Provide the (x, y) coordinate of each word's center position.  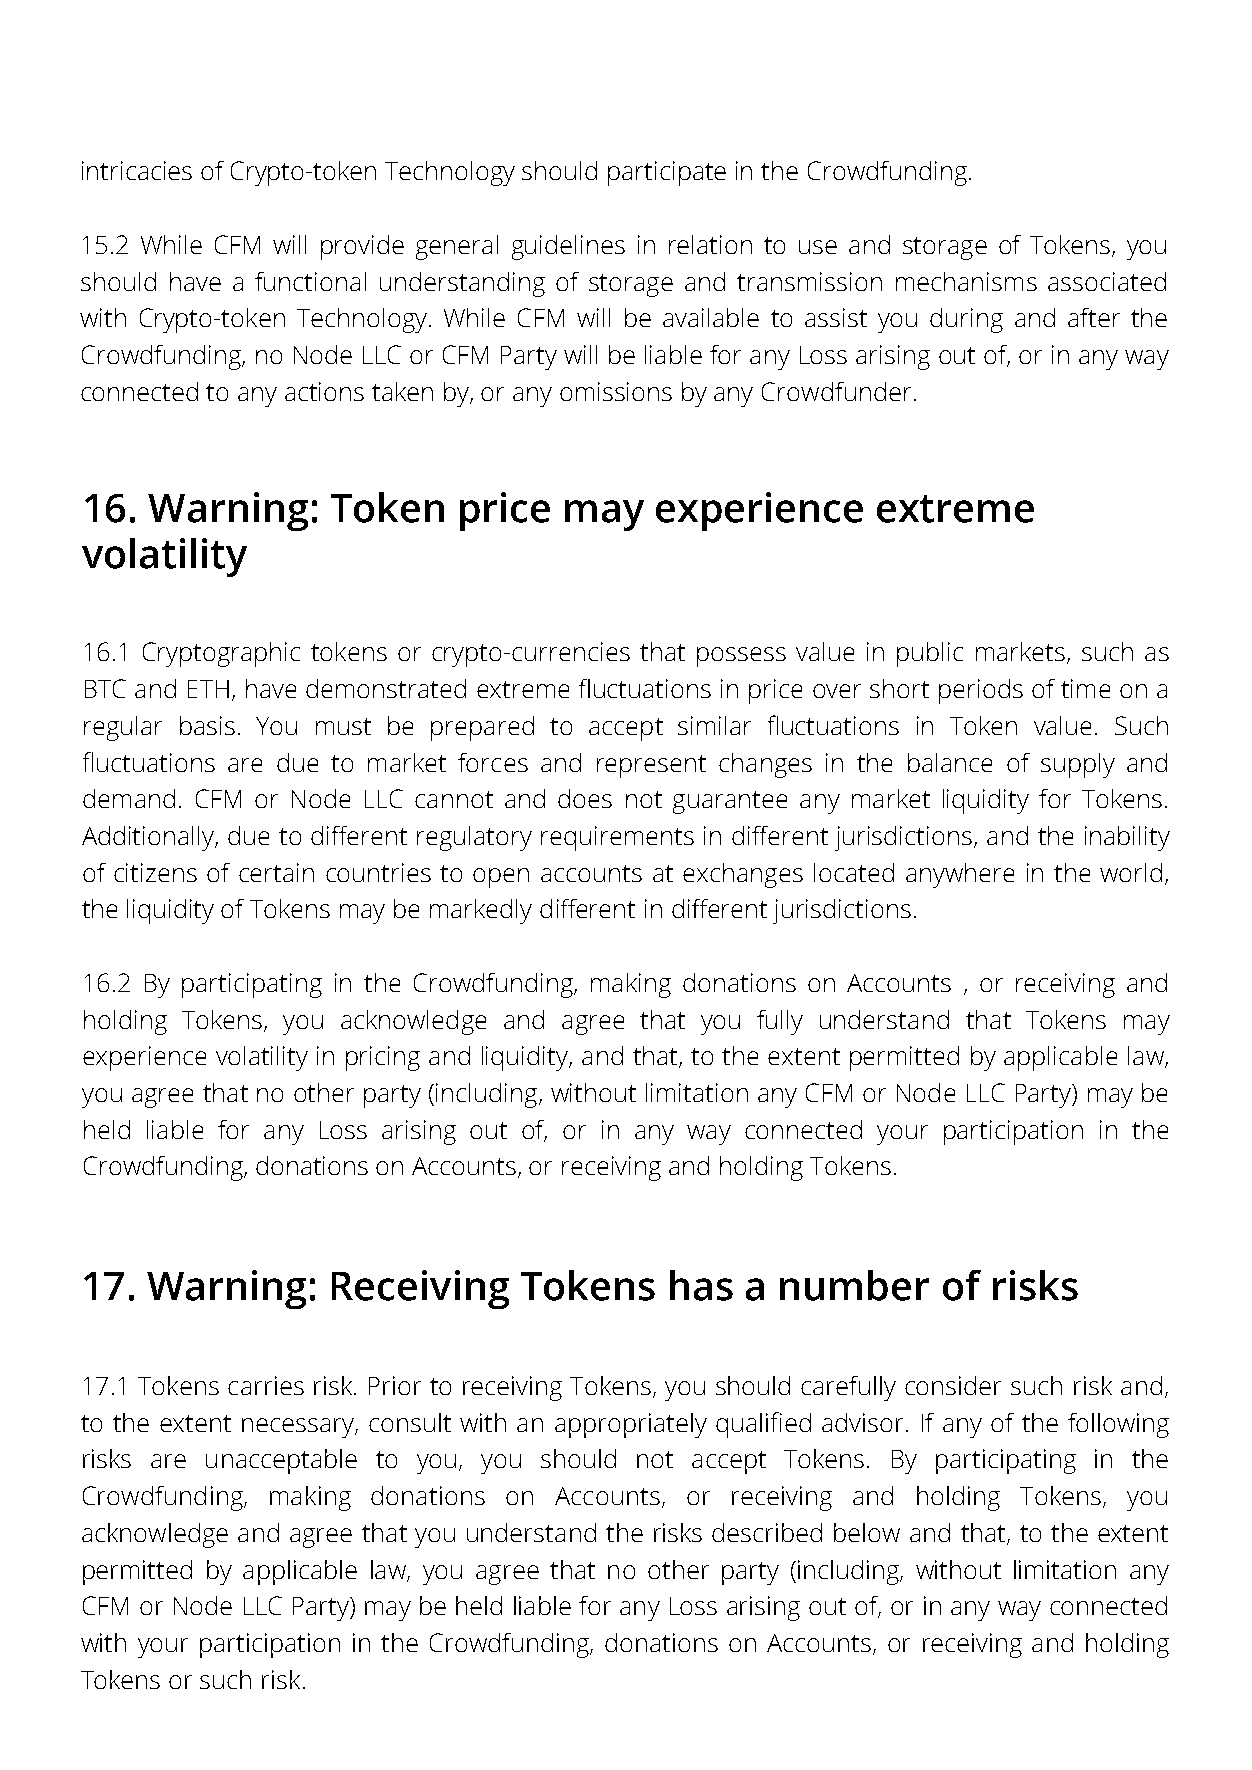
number (854, 1285)
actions (324, 391)
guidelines (568, 247)
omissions (616, 391)
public (930, 654)
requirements (617, 838)
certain (276, 872)
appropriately (631, 1425)
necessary (299, 1428)
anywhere (960, 875)
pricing (383, 1058)
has (701, 1285)
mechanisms (966, 281)
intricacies (137, 170)
